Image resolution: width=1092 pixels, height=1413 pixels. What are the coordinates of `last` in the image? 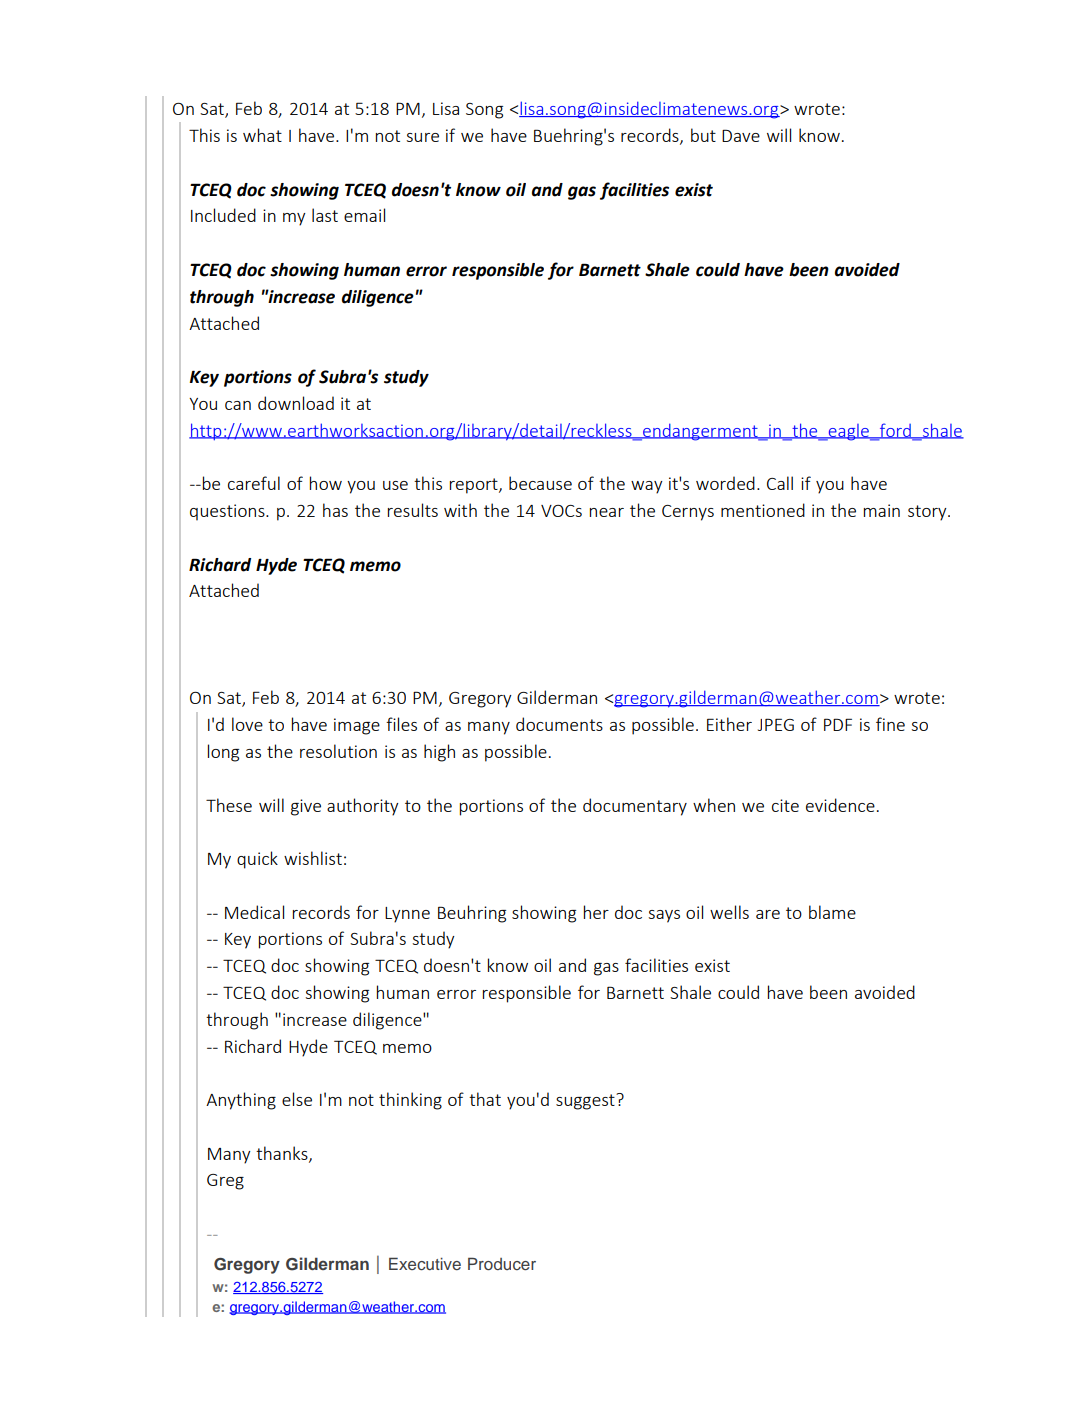 It's located at (325, 215).
